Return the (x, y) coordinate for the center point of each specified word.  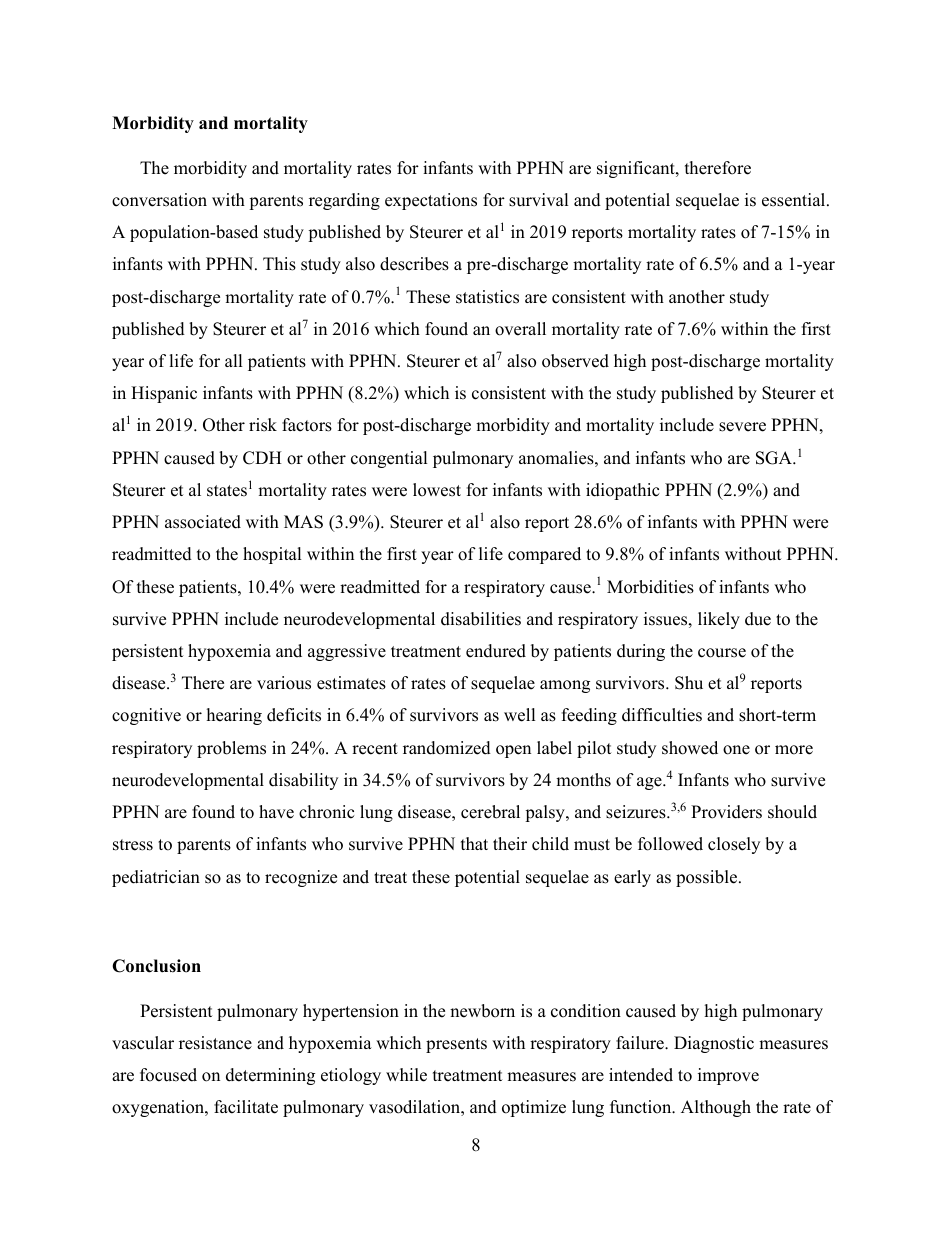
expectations (431, 201)
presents (456, 1045)
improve (728, 1076)
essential (795, 200)
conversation (159, 200)
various (284, 683)
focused (168, 1075)
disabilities (481, 619)
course (722, 653)
